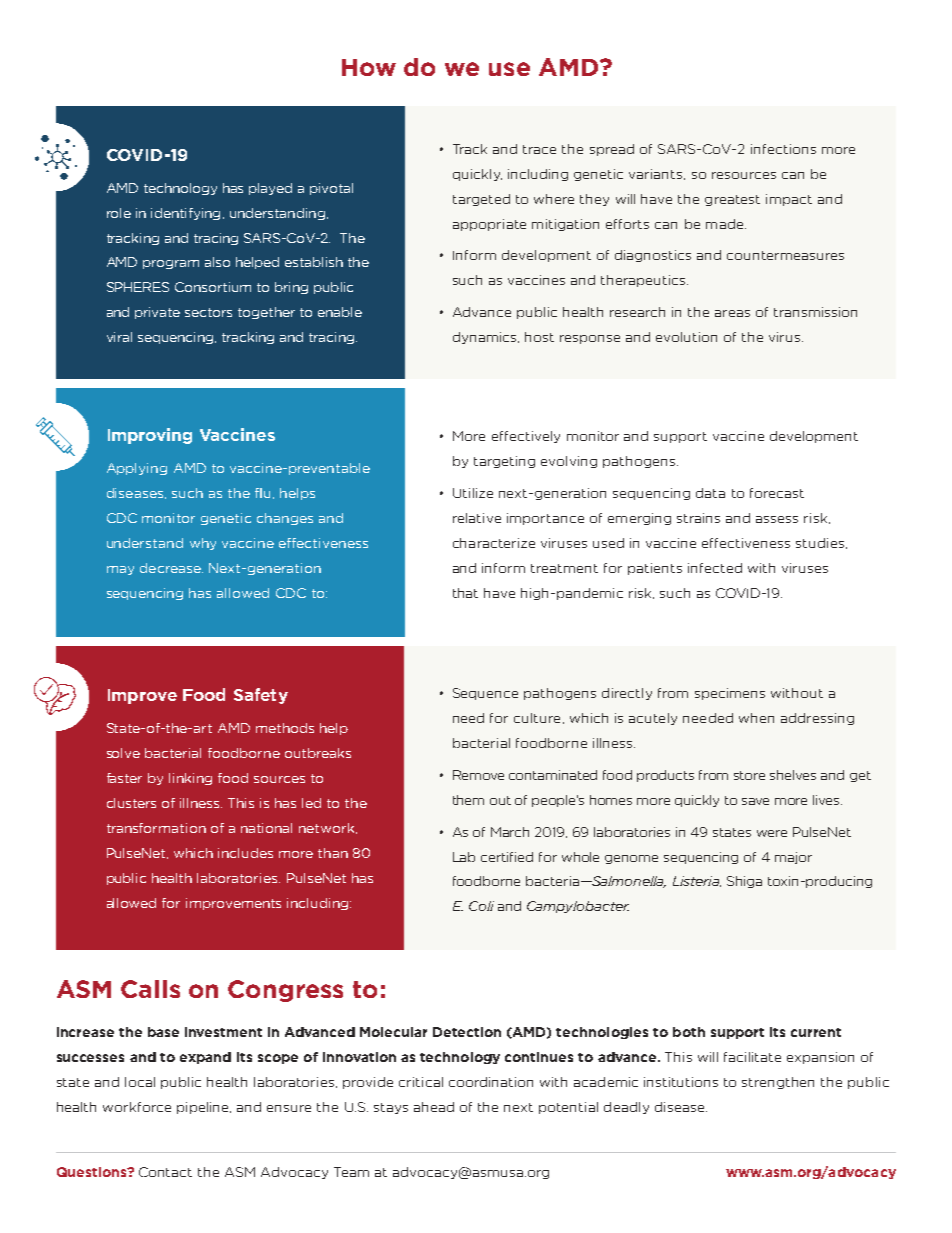 The image size is (952, 1233). I want to click on transformation, so click(156, 828).
